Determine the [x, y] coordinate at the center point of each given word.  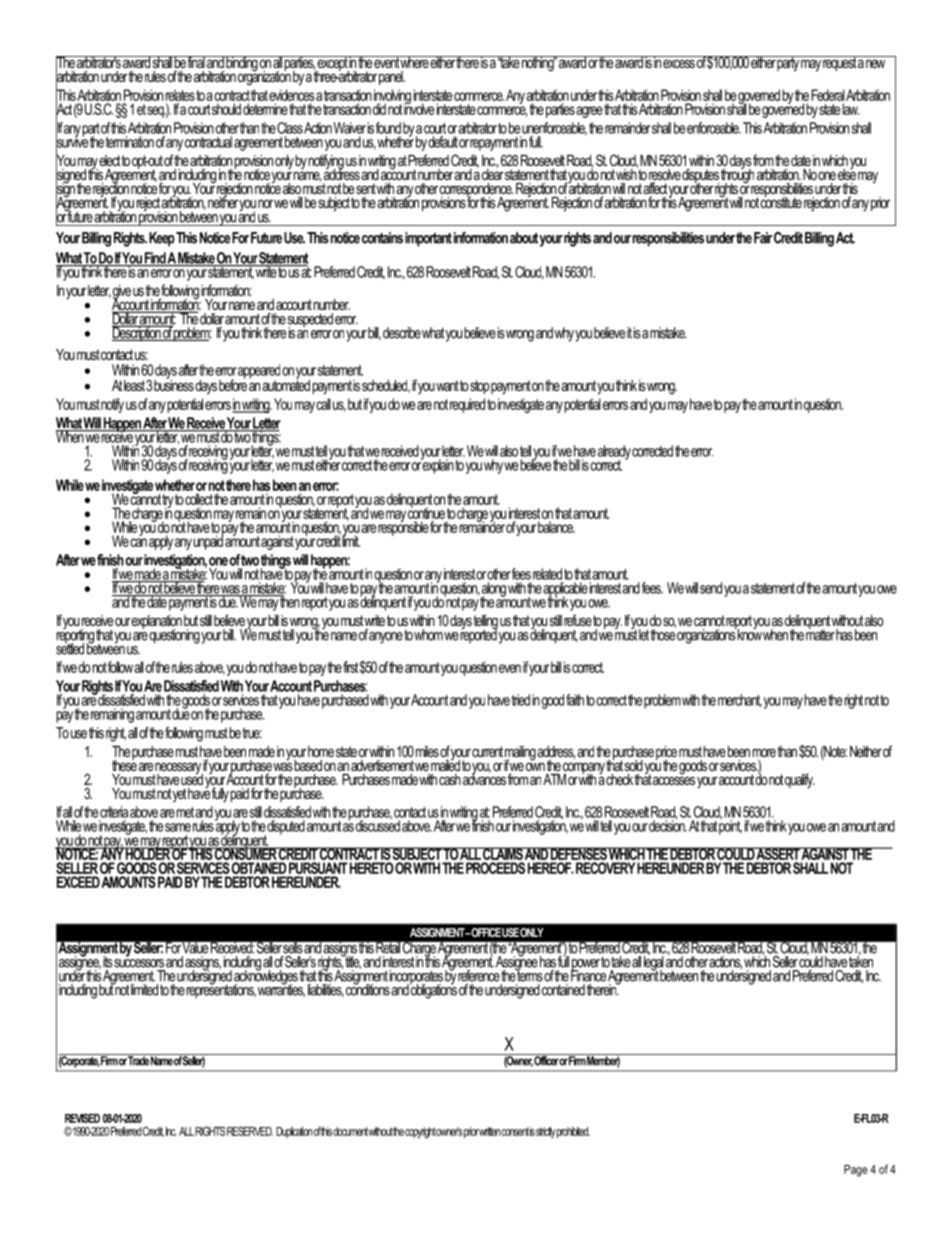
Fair [763, 238]
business [174, 384]
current [487, 751]
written [489, 1131]
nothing [538, 64]
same [178, 827]
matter [820, 634]
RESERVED [250, 1131]
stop [479, 387]
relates [180, 95]
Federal [828, 95]
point [730, 826]
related [547, 574]
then [289, 601]
